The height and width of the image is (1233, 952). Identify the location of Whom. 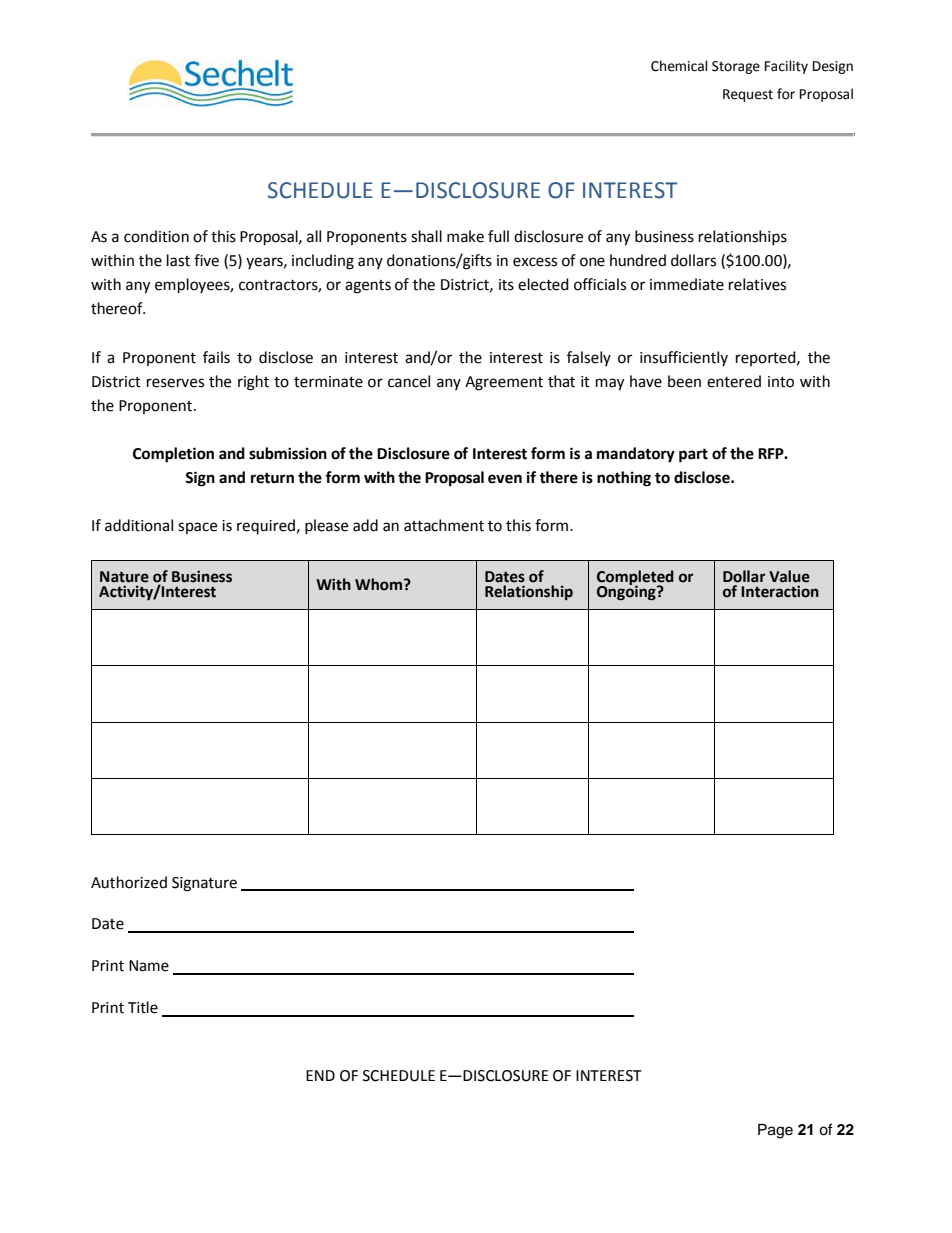
(378, 584).
